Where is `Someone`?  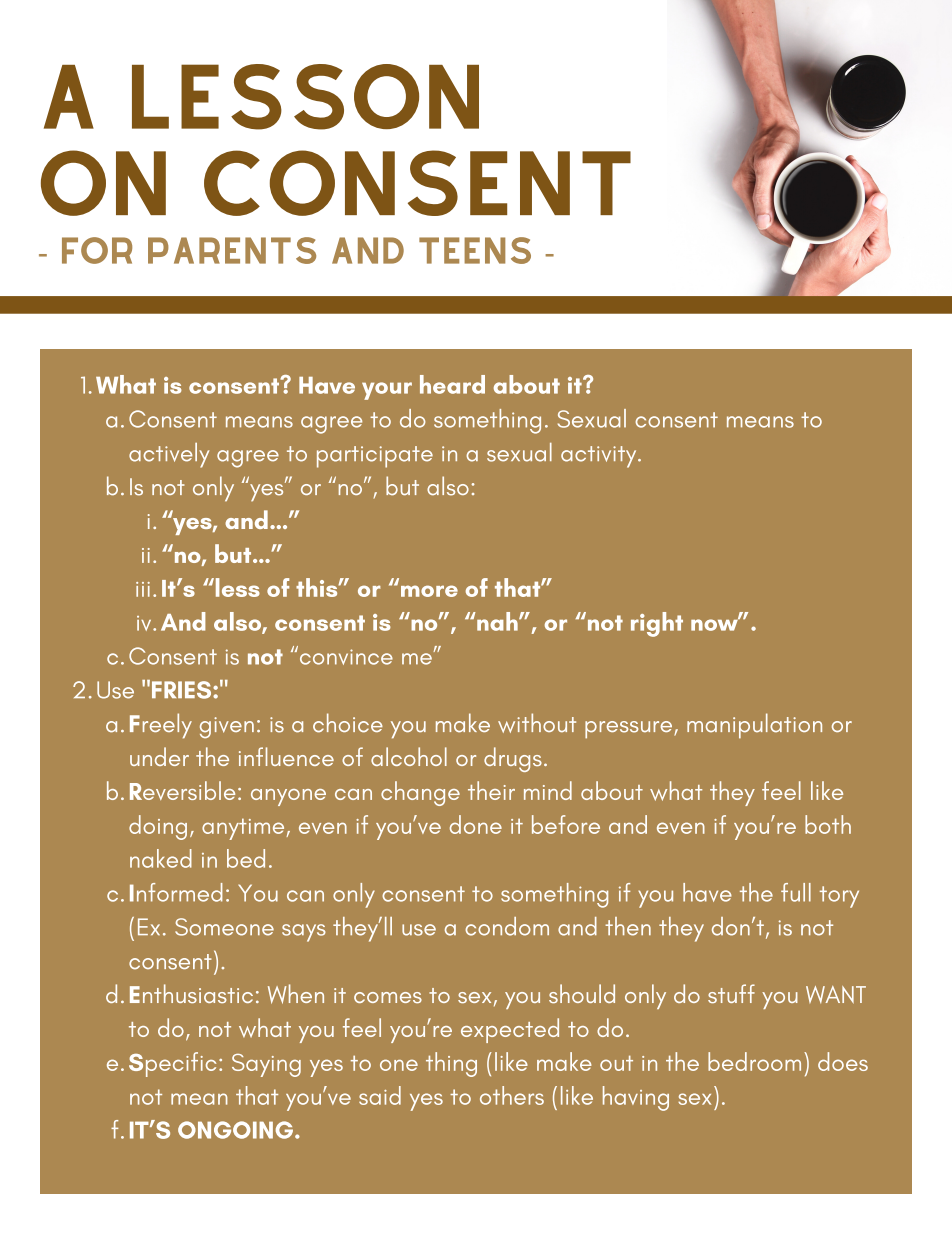 Someone is located at coordinates (224, 927).
